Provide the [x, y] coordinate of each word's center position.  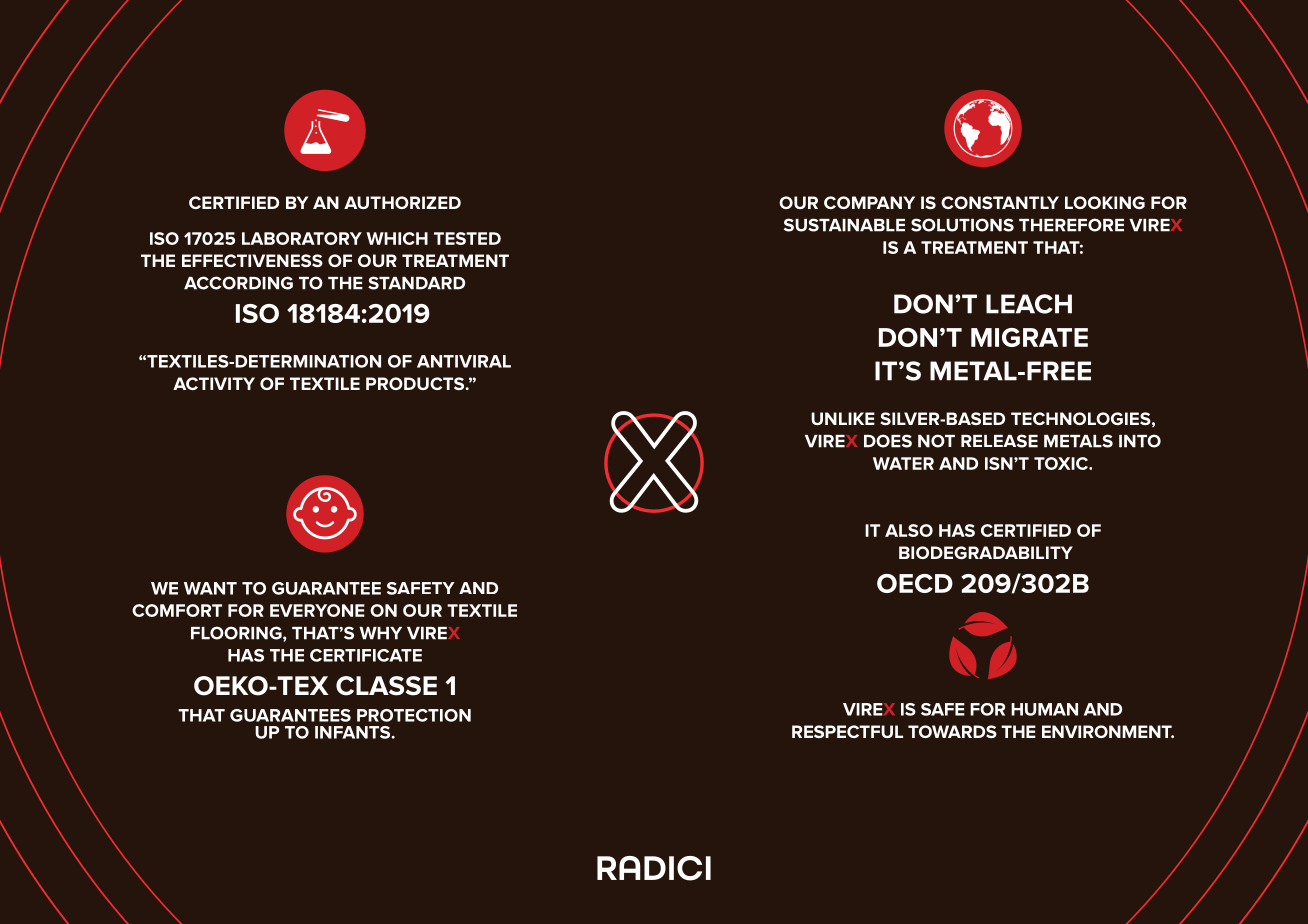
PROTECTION [414, 715]
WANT [210, 588]
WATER [903, 463]
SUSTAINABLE [844, 225]
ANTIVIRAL [464, 361]
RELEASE [999, 441]
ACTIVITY [214, 383]
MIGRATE [1029, 337]
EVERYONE [317, 610]
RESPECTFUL [847, 731]
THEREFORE [1071, 225]
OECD [915, 583]
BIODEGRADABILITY [986, 552]
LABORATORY [302, 238]
